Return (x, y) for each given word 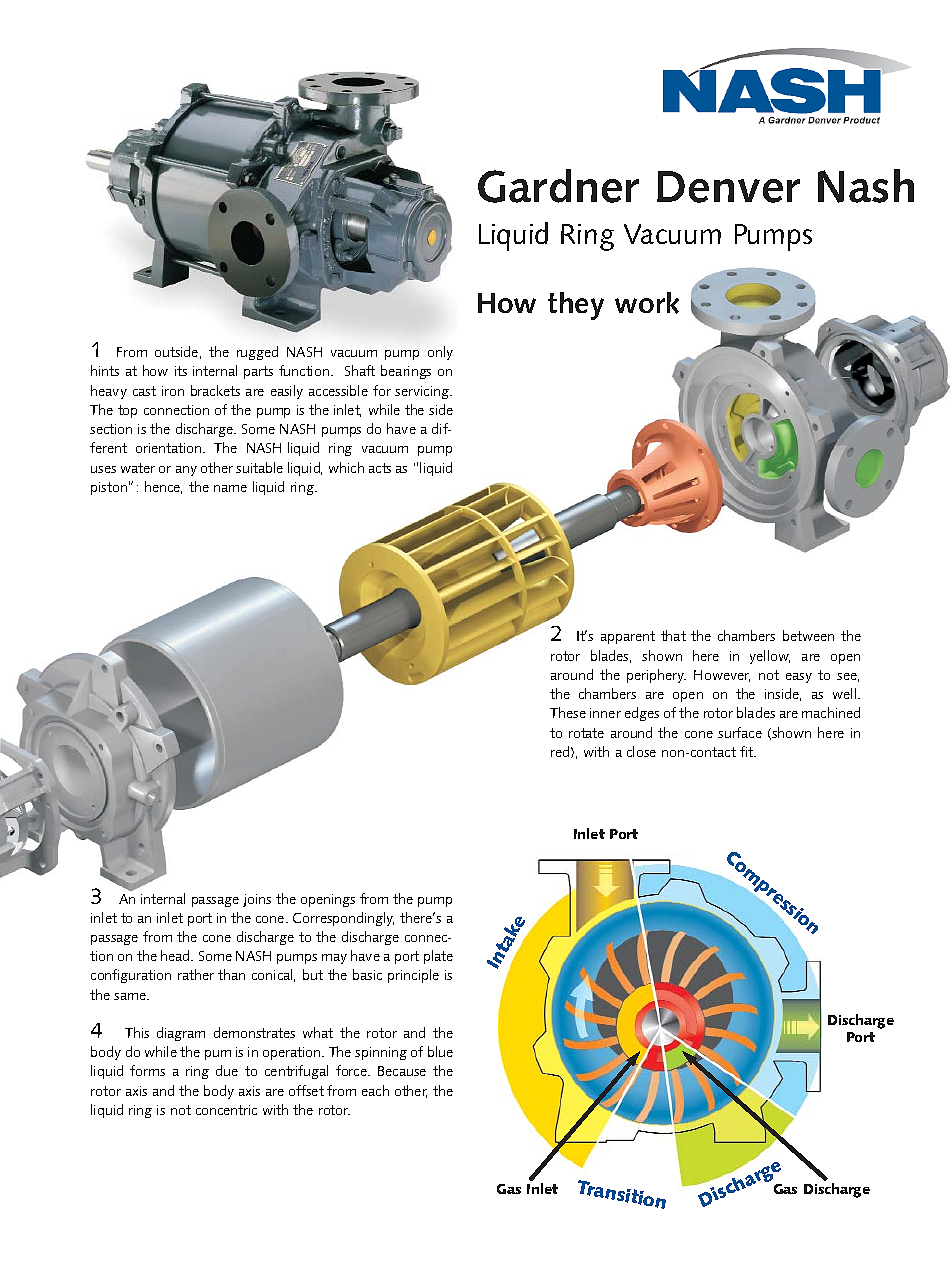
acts (380, 468)
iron (173, 391)
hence (163, 487)
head (176, 955)
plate (438, 957)
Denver (728, 187)
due (227, 1070)
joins (257, 900)
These (568, 712)
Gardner (558, 186)
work (647, 303)
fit (747, 751)
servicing (423, 392)
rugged (257, 353)
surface (740, 732)
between (808, 635)
